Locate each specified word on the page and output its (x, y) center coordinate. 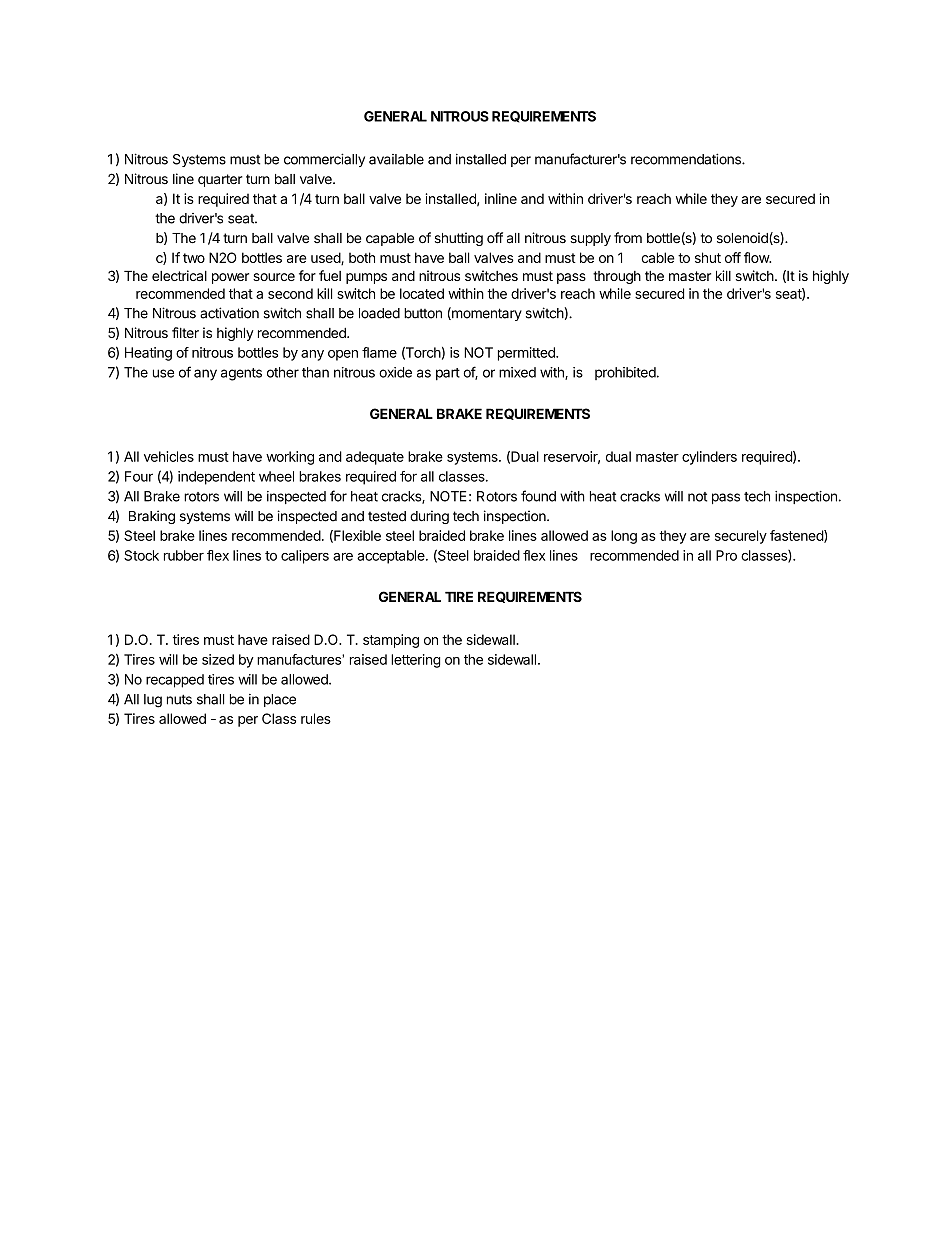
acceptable (392, 557)
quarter (220, 180)
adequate (375, 458)
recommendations (687, 159)
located (422, 293)
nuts (179, 699)
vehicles (169, 456)
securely (741, 537)
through (617, 277)
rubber (184, 555)
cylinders (709, 458)
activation (229, 313)
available (396, 159)
